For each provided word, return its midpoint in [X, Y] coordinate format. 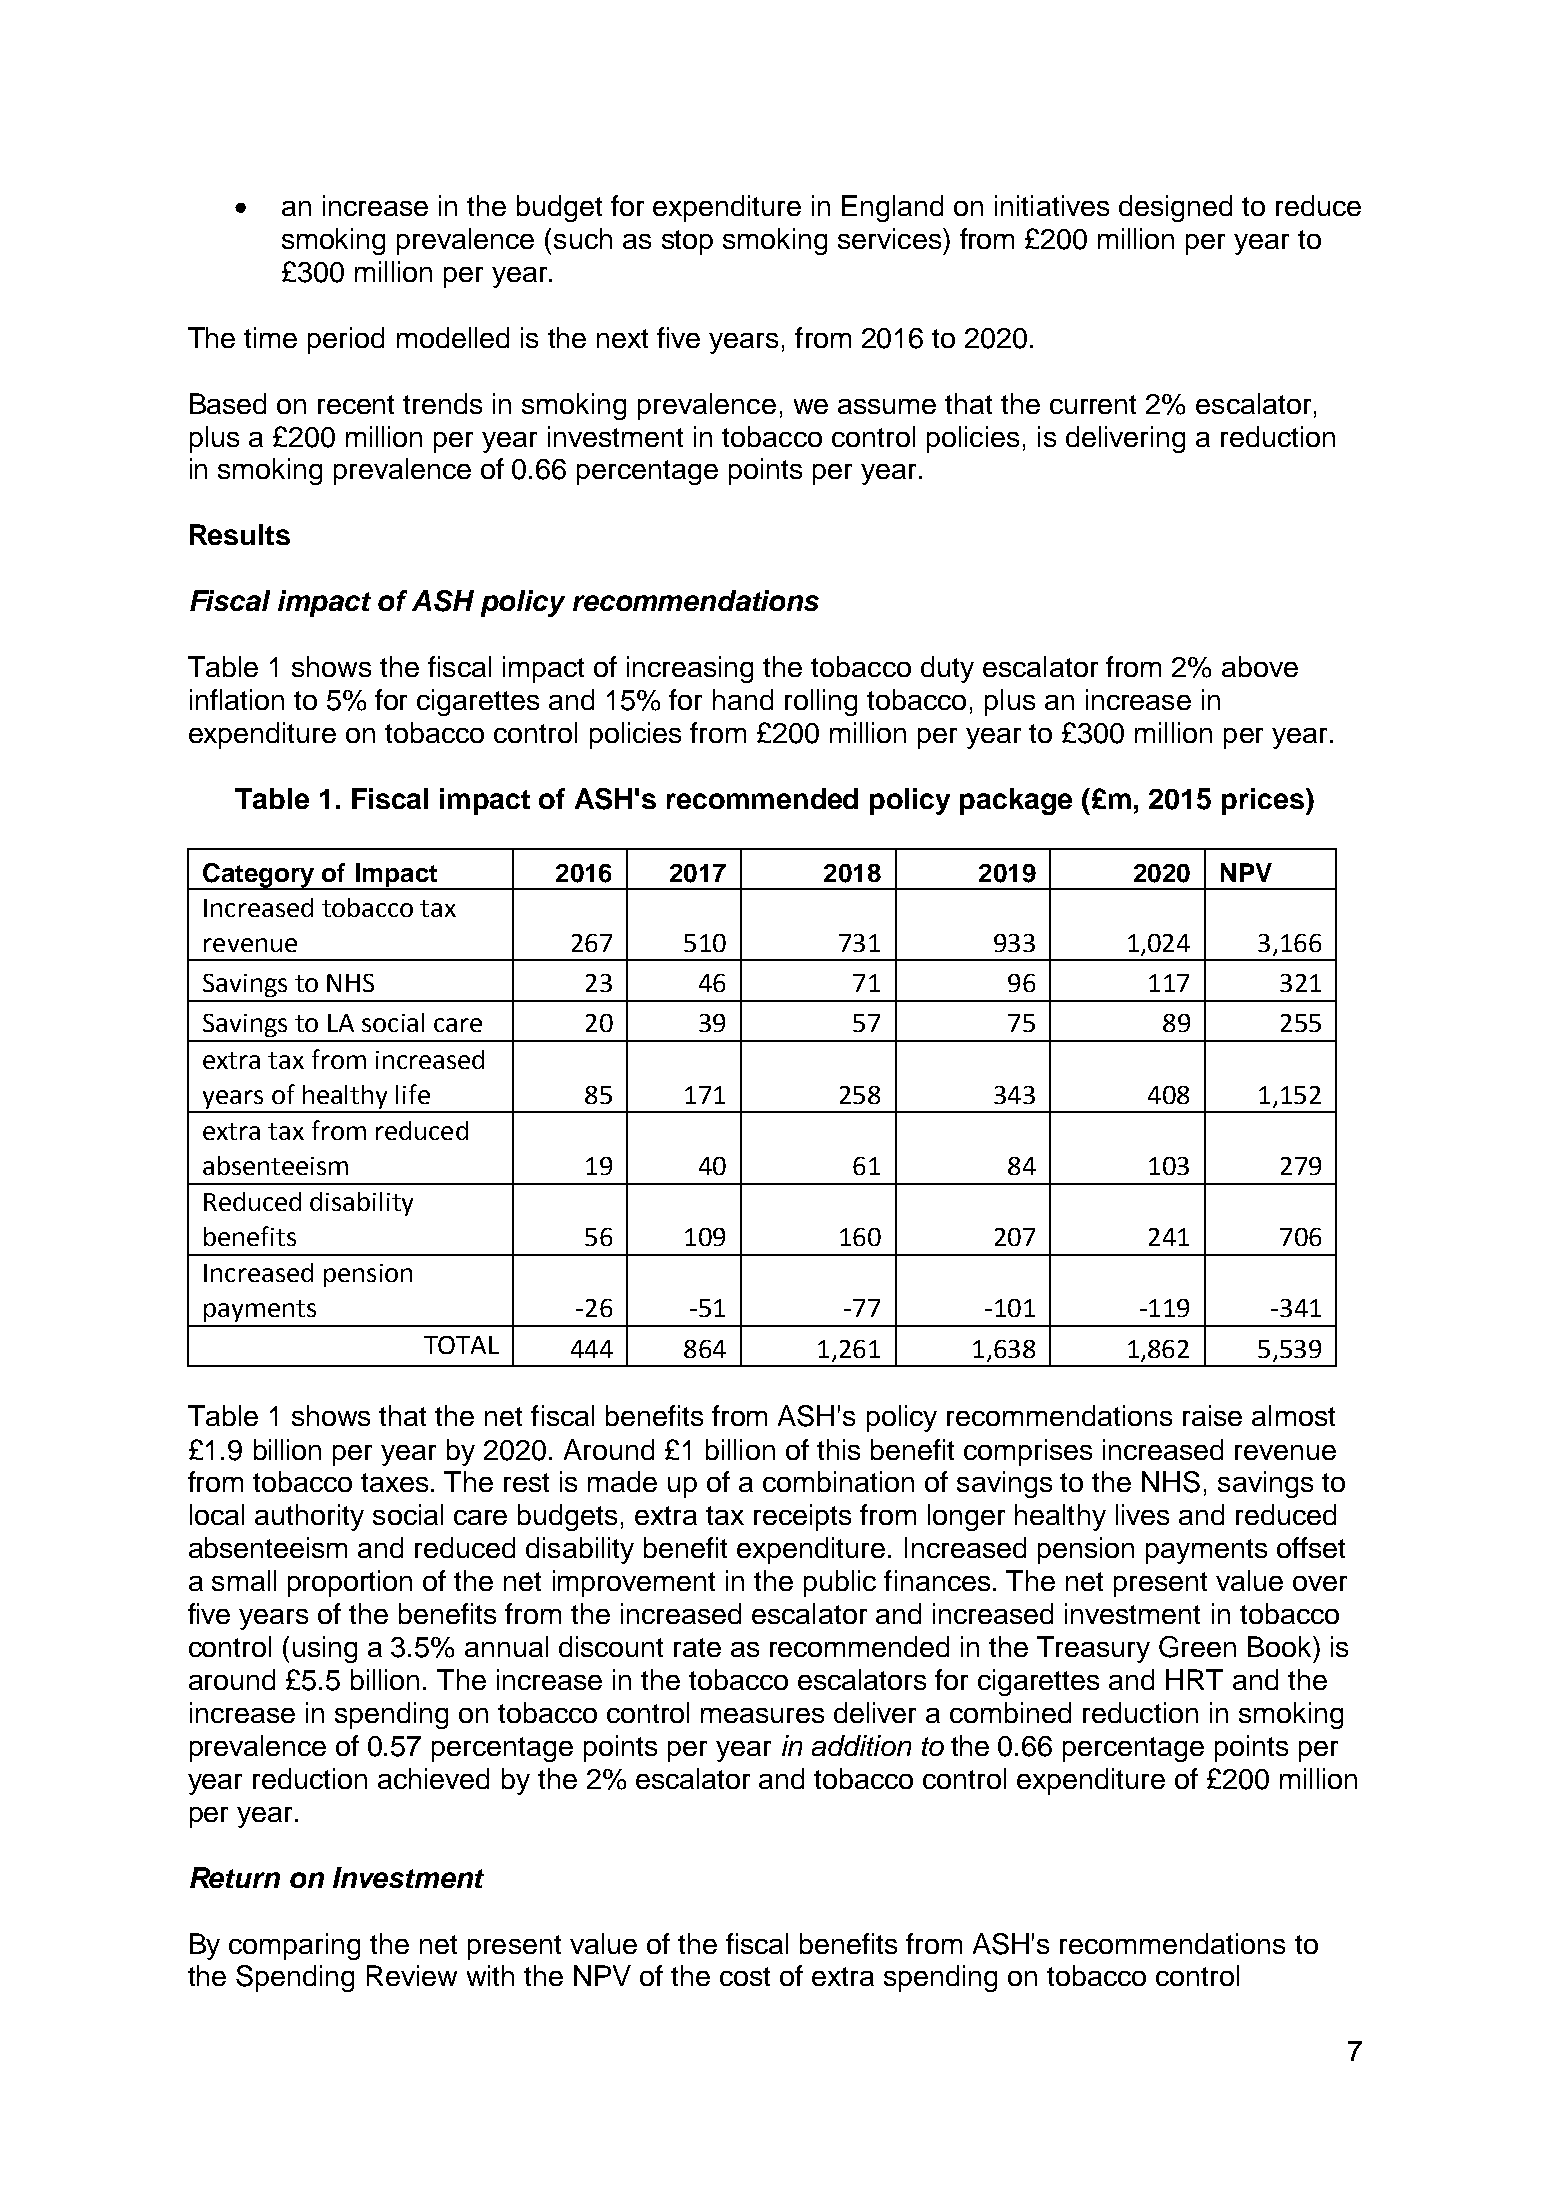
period [346, 340]
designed [1175, 208]
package [1016, 801]
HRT [1194, 1679]
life [413, 1094]
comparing [294, 1946]
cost [745, 1976]
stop [687, 242]
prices [1264, 801]
